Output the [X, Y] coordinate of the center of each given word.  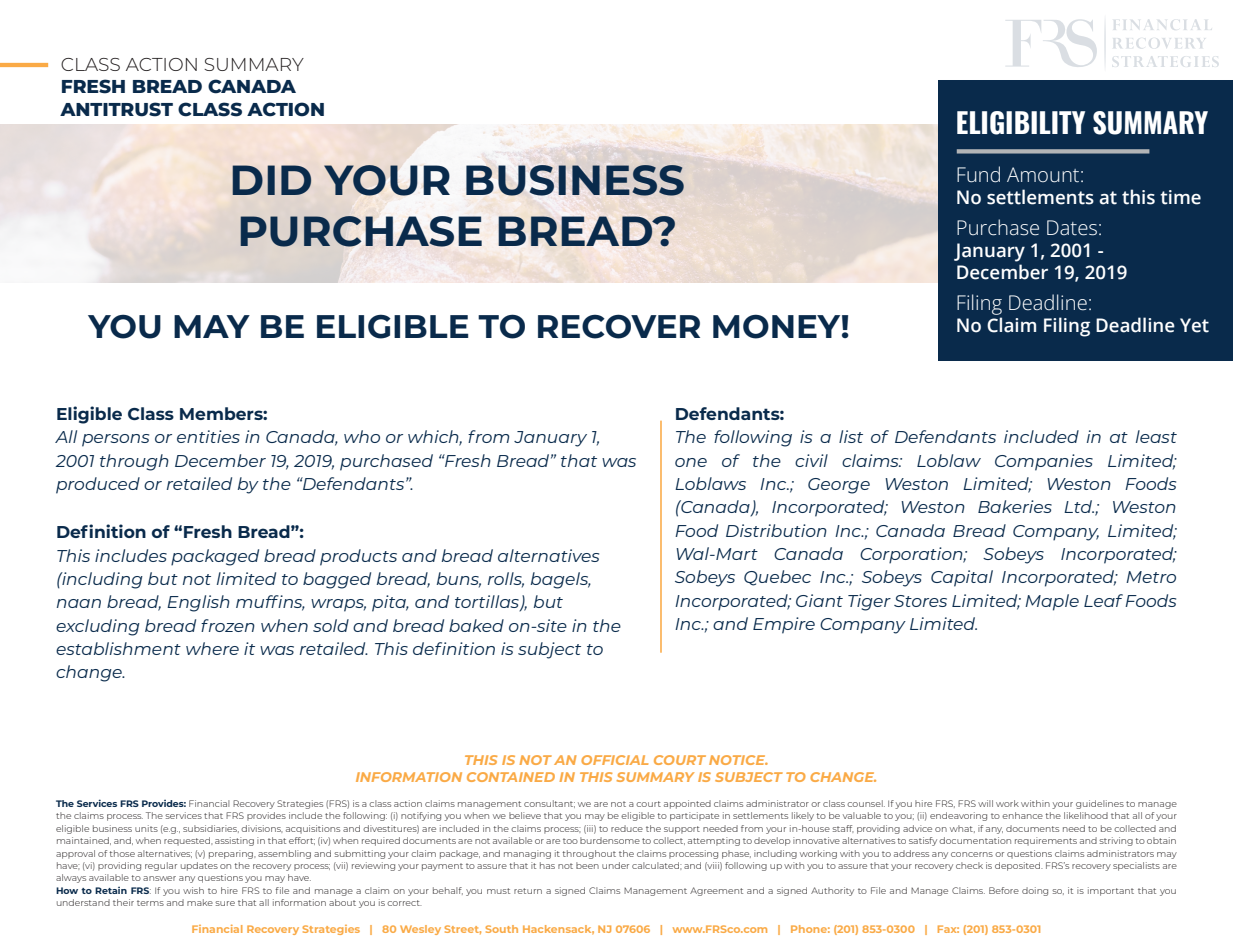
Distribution [776, 530]
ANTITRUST [116, 109]
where [212, 648]
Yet [1194, 325]
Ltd [1079, 506]
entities [208, 436]
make [200, 902]
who [362, 436]
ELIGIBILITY [1021, 123]
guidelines [1100, 804]
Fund [978, 174]
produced [98, 485]
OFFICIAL [614, 760]
